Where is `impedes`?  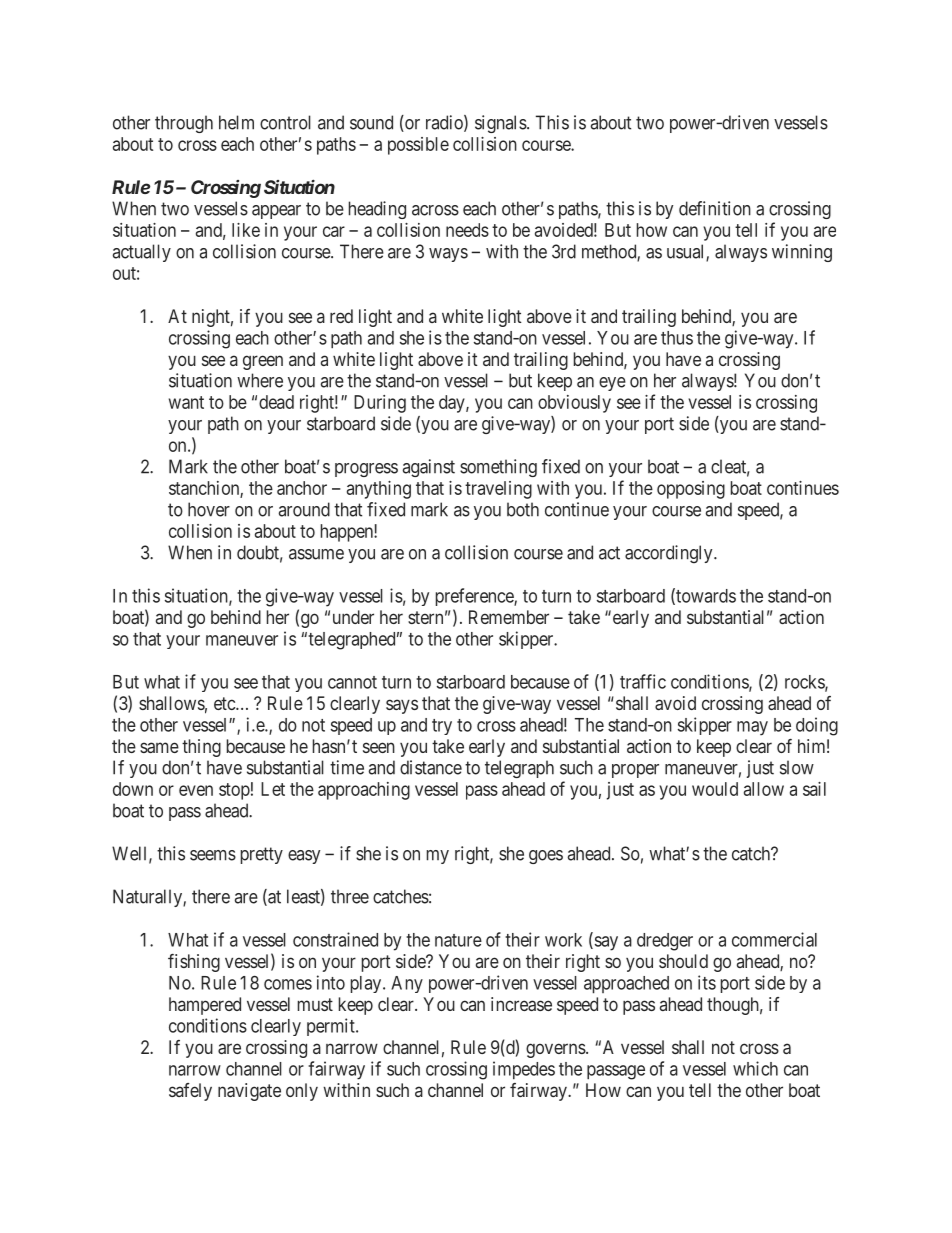
impedes is located at coordinates (524, 1070).
